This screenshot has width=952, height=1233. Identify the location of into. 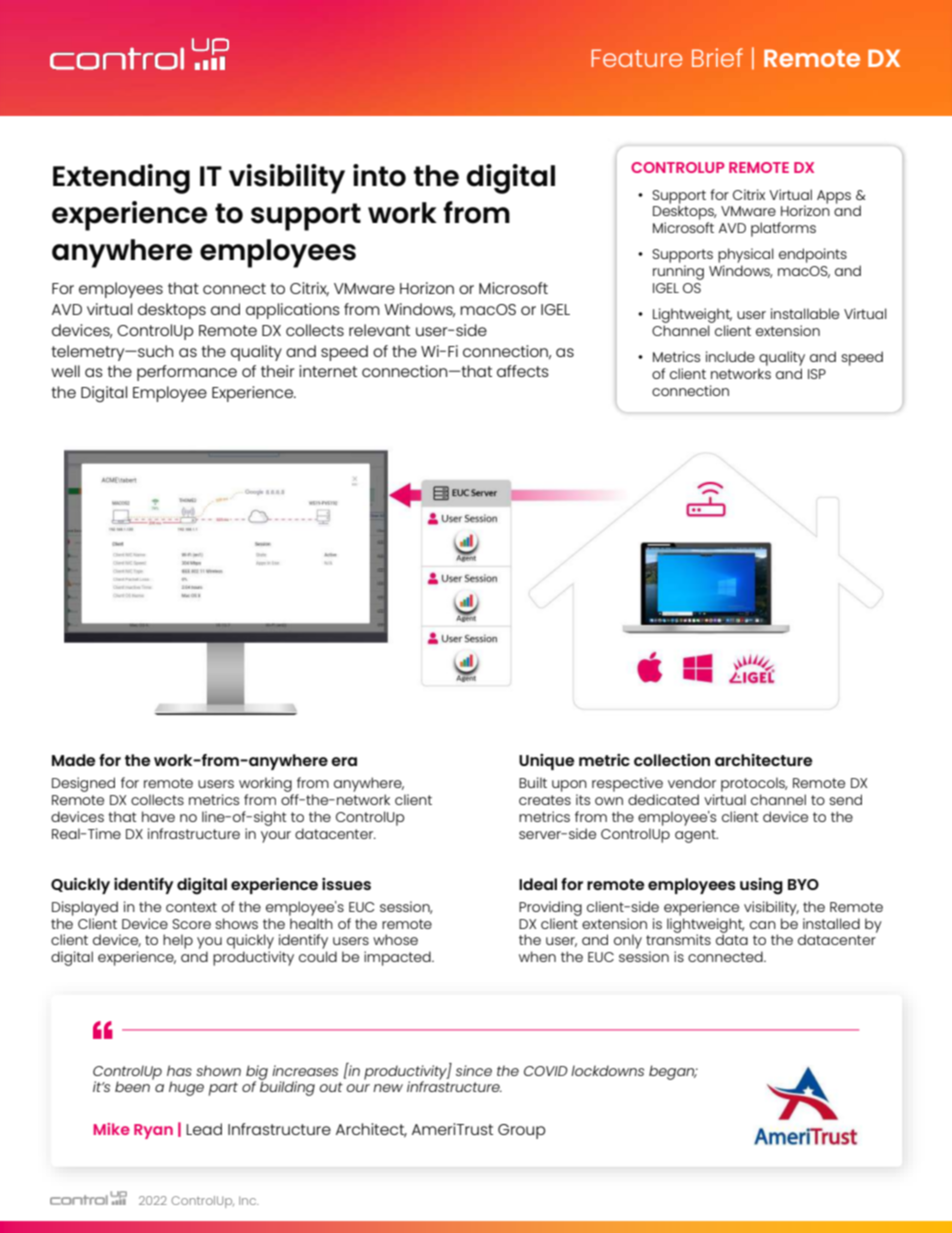
(379, 175).
